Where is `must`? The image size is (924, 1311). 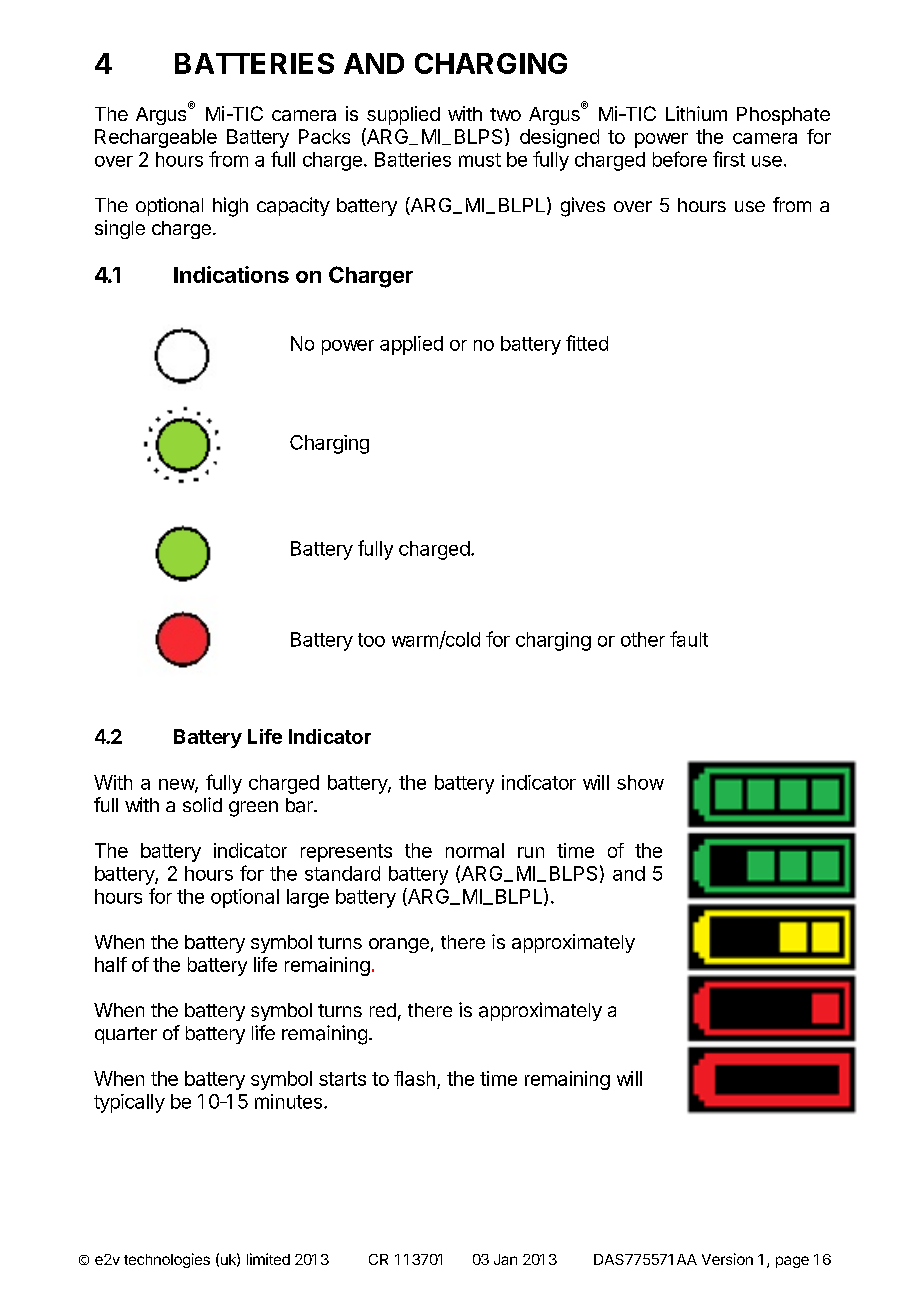
must is located at coordinates (480, 160).
